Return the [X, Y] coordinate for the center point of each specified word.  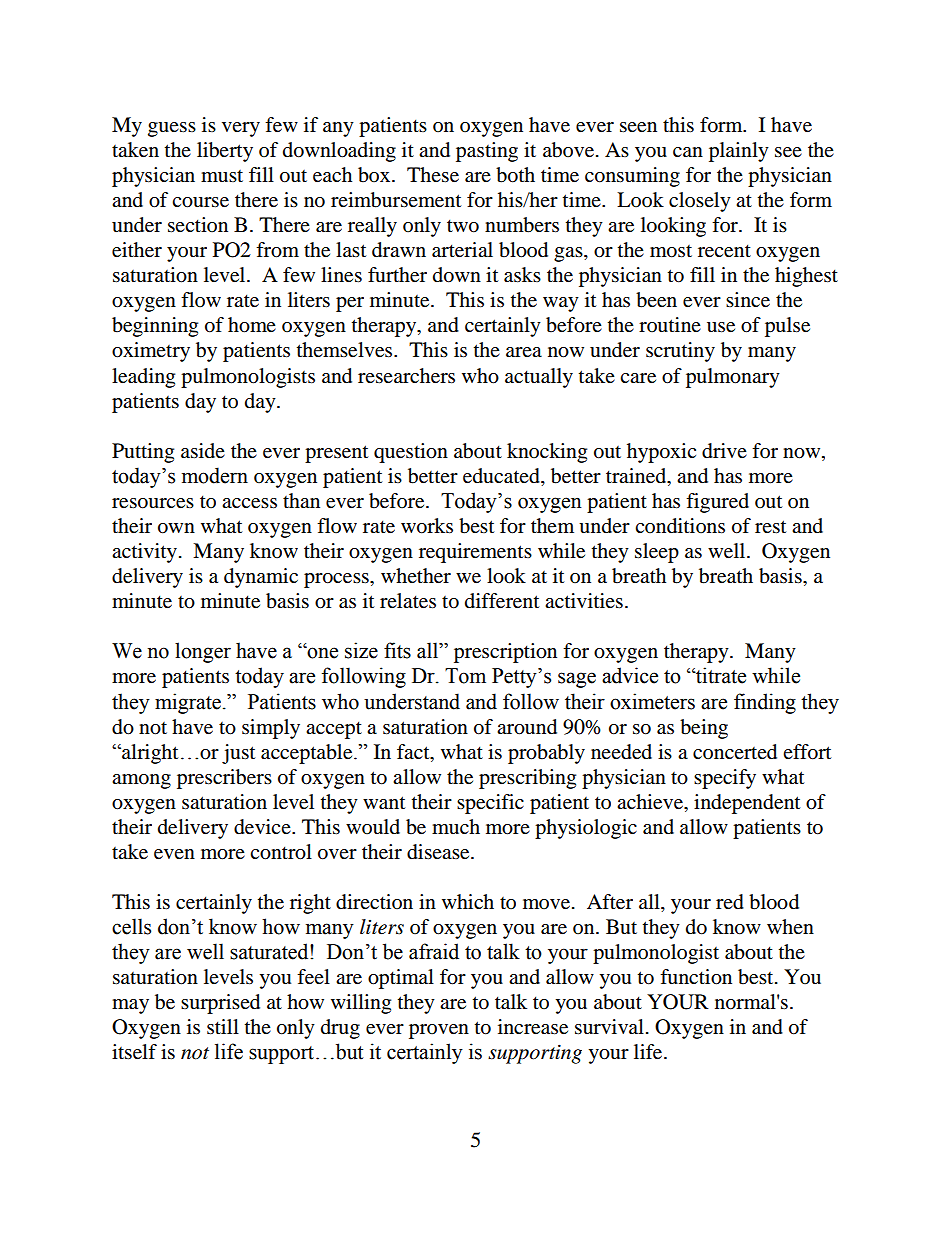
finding [765, 703]
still [223, 1026]
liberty [225, 152]
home [252, 325]
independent [747, 804]
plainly [739, 152]
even [174, 854]
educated [502, 476]
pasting [487, 152]
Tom [465, 676]
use [721, 327]
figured [717, 503]
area [524, 352]
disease [439, 852]
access [249, 503]
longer [203, 652]
